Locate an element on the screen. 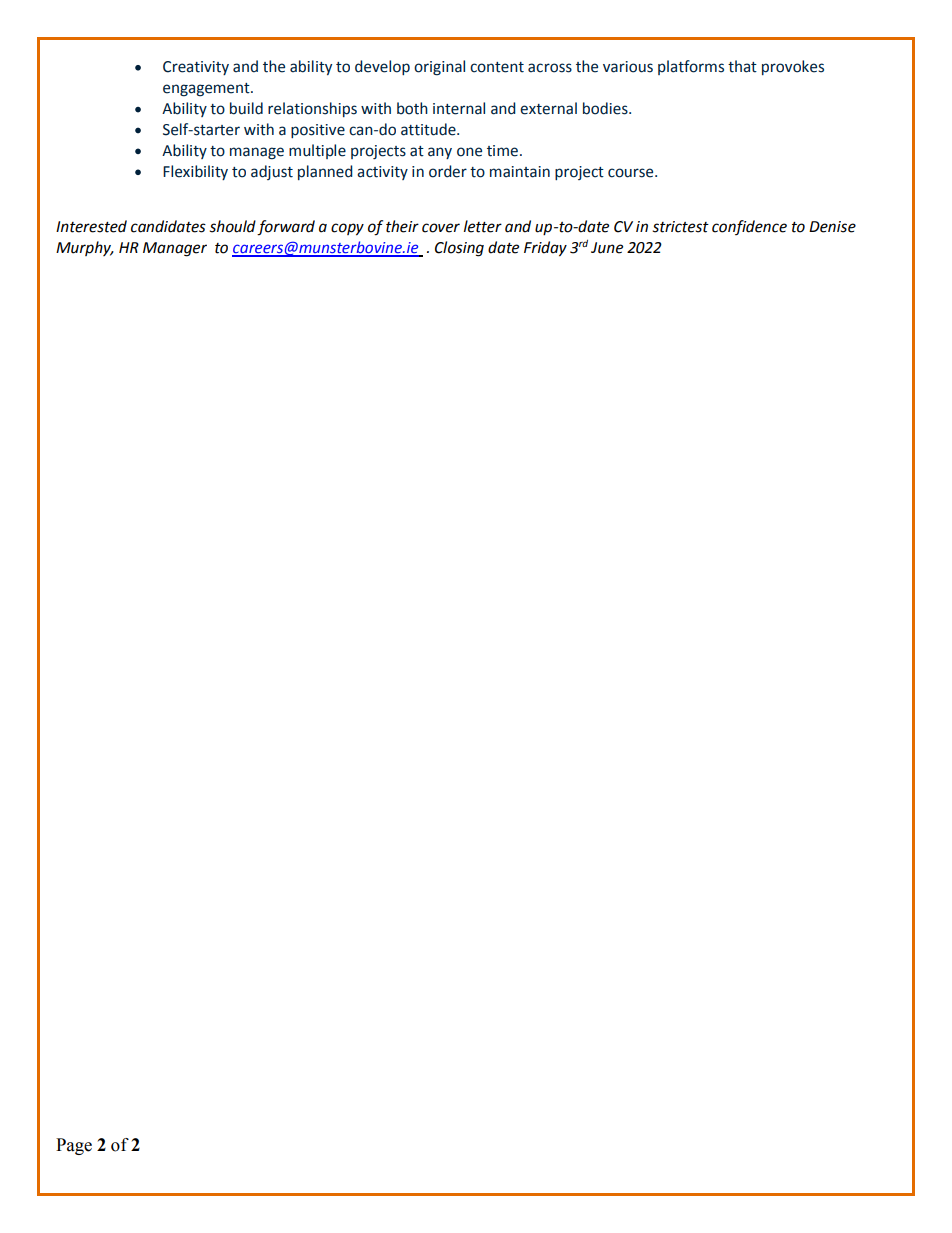 Image resolution: width=952 pixels, height=1233 pixels. that is located at coordinates (742, 66).
